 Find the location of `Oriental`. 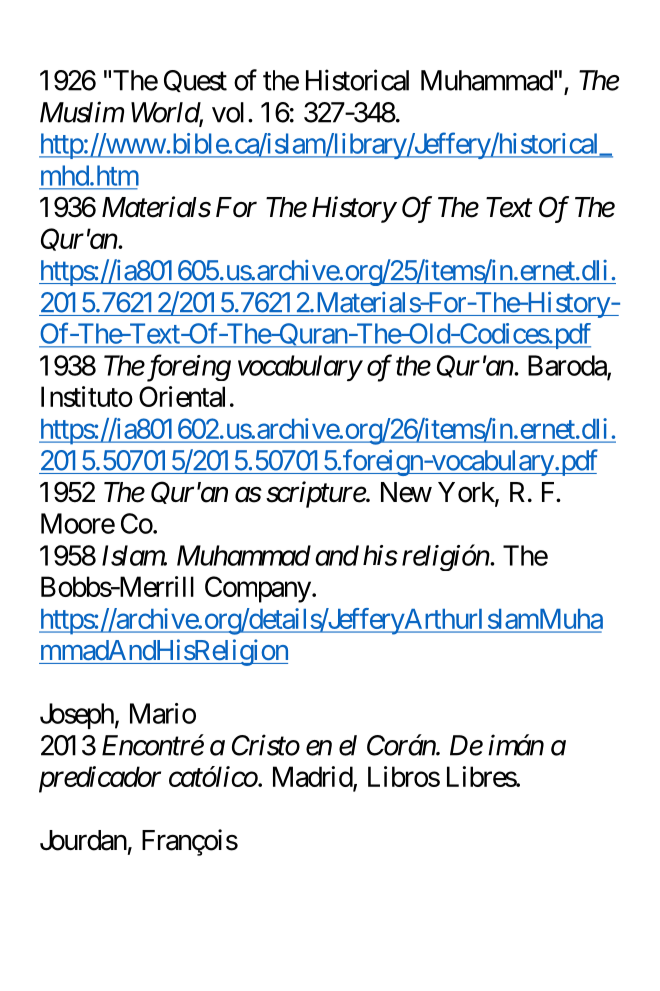

Oriental is located at coordinates (182, 396).
